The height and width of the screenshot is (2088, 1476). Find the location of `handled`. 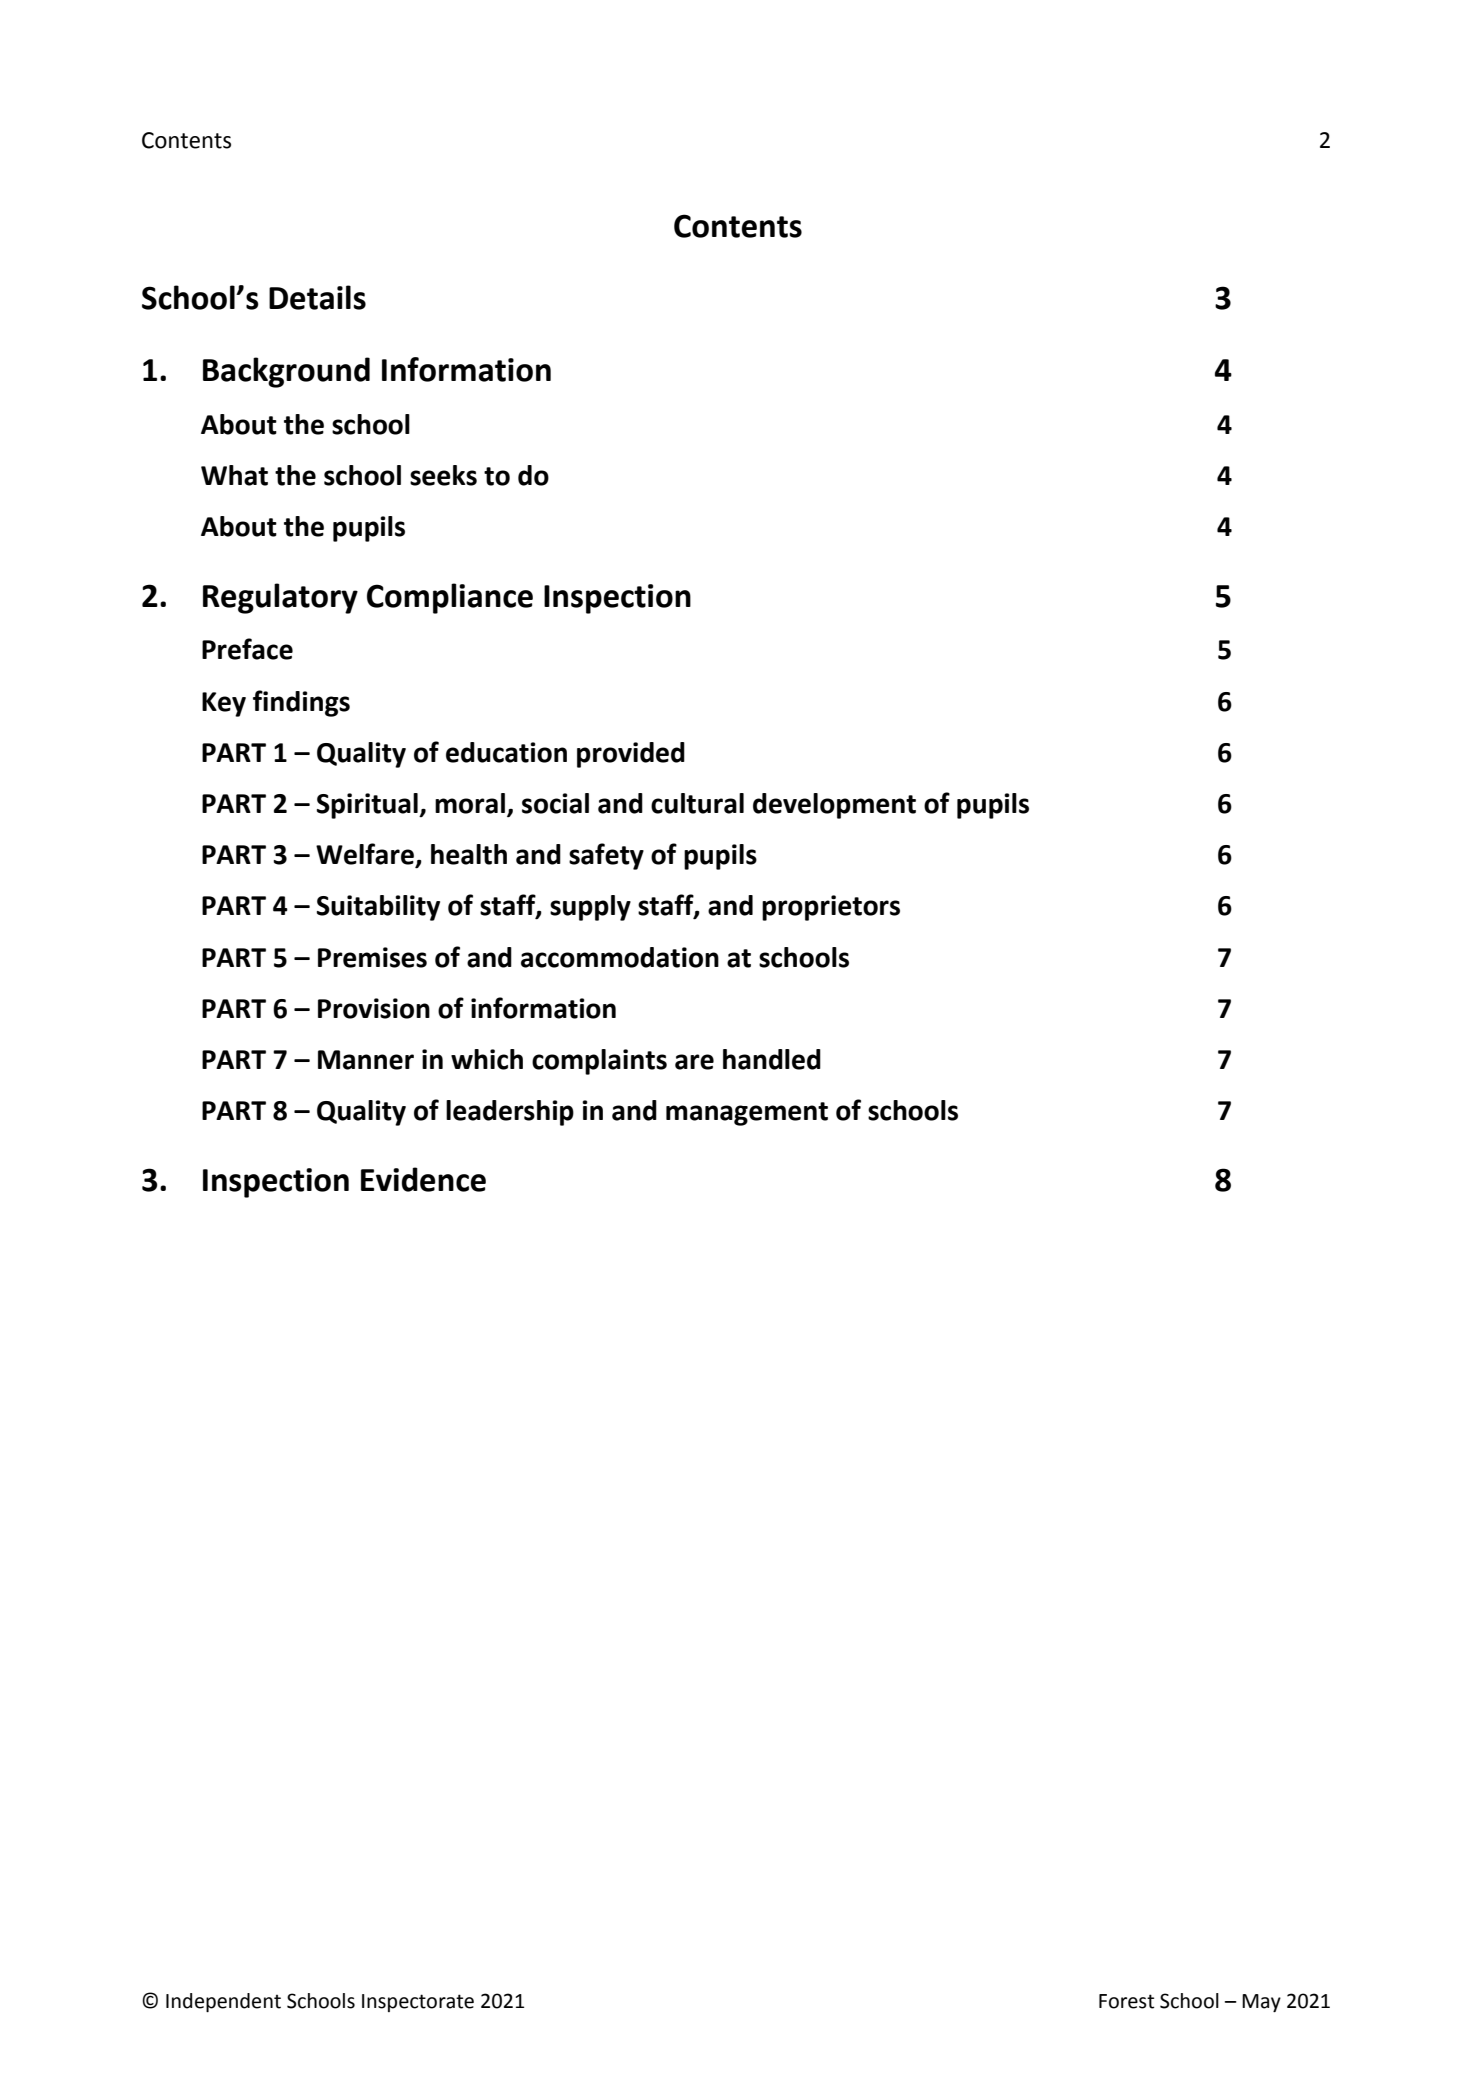

handled is located at coordinates (772, 1059).
